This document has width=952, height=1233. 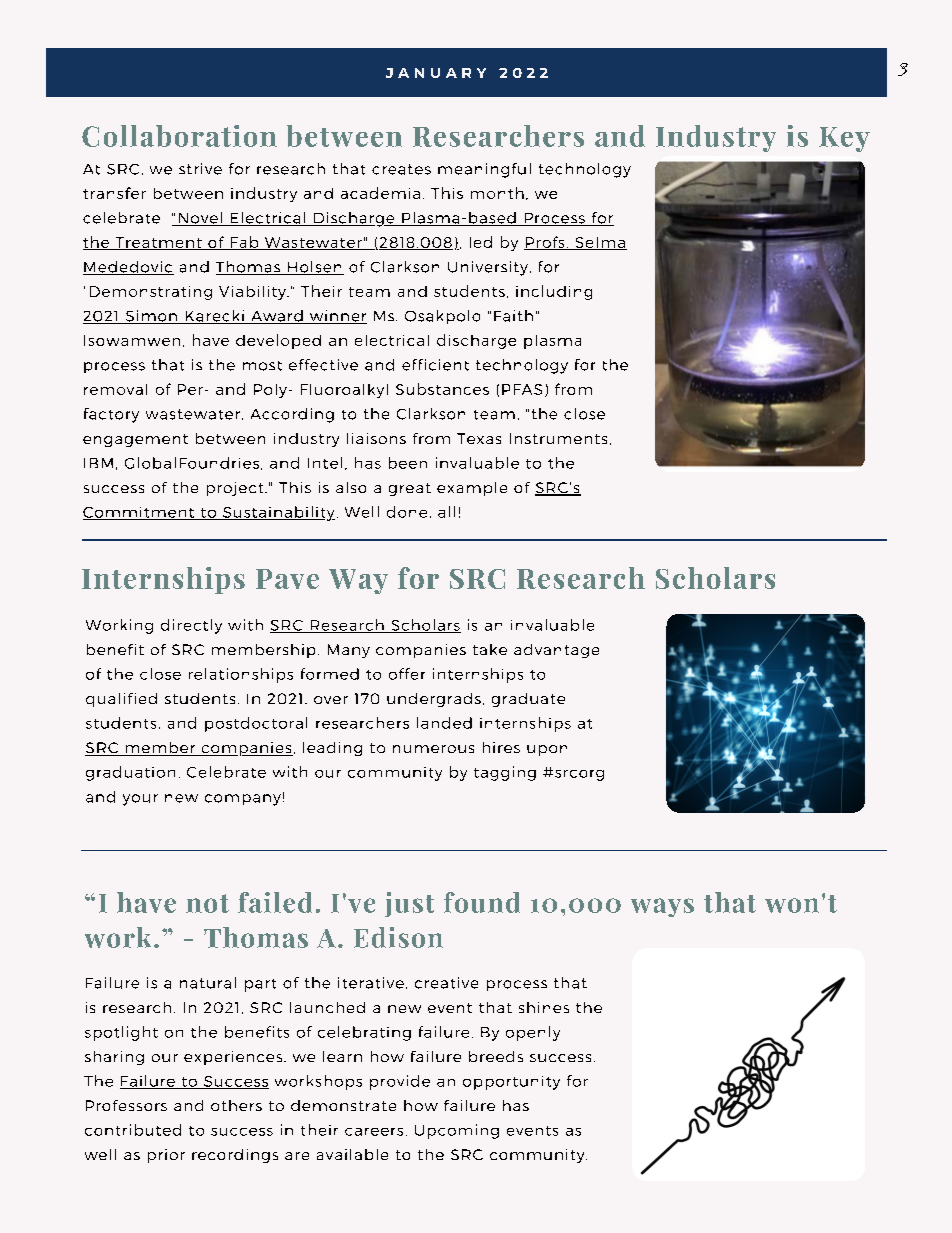 I want to click on take, so click(x=490, y=649).
